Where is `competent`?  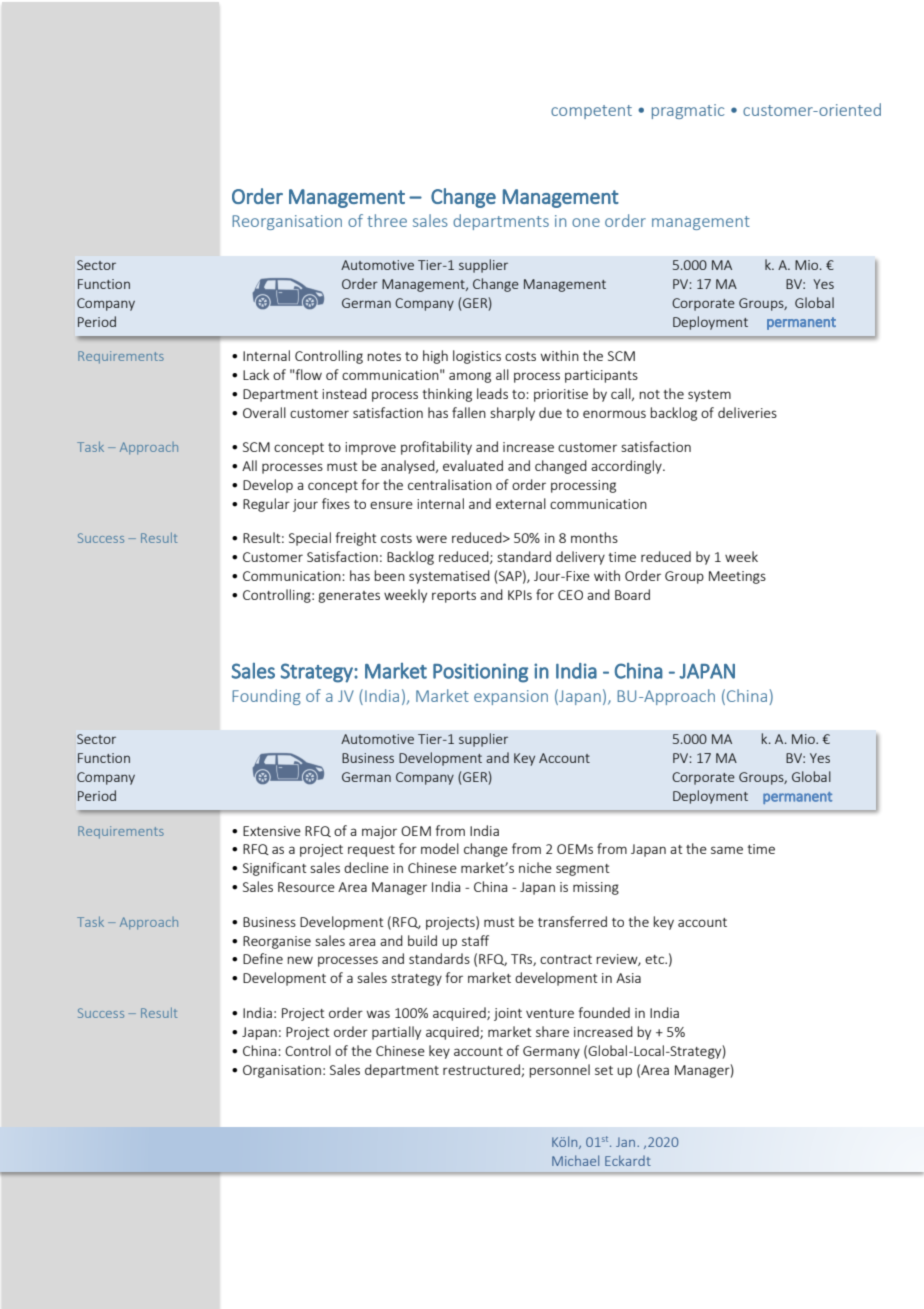 competent is located at coordinates (591, 112).
